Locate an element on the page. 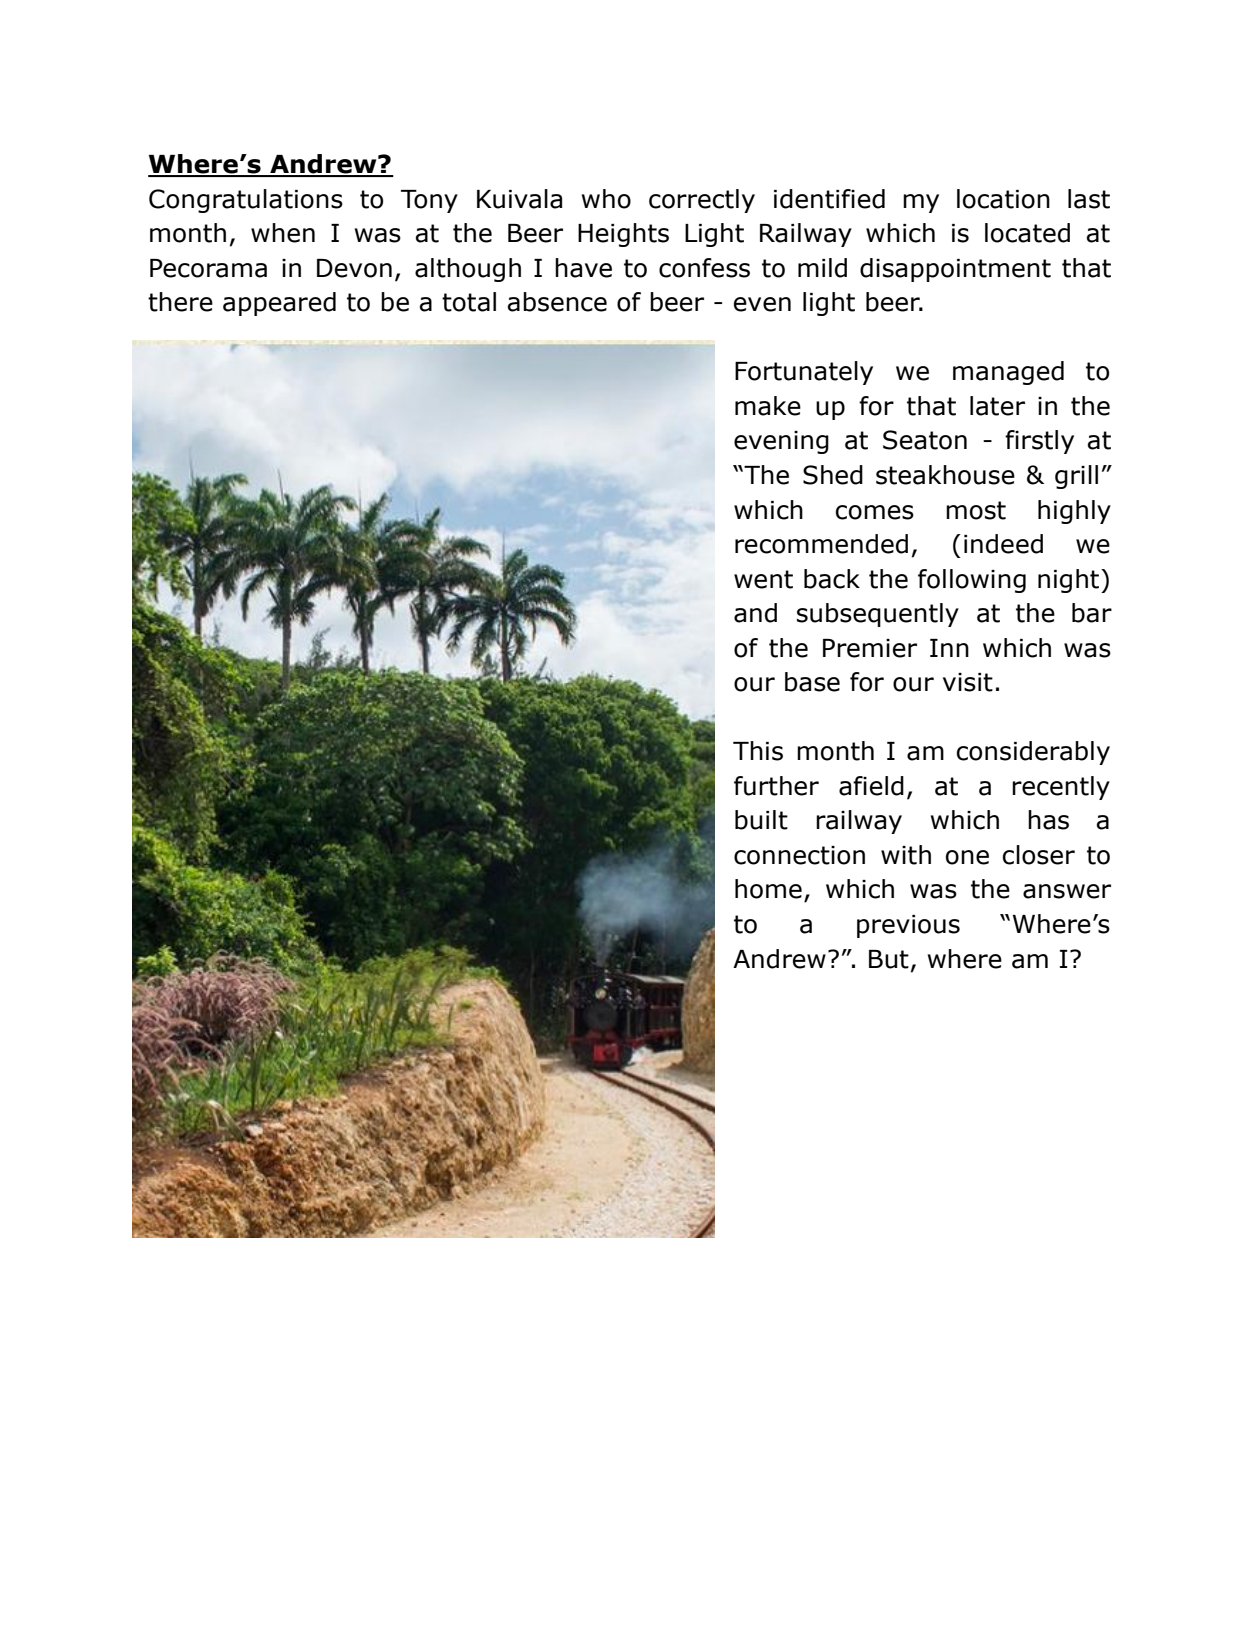 The width and height of the image is (1260, 1631). Heights is located at coordinates (623, 235).
